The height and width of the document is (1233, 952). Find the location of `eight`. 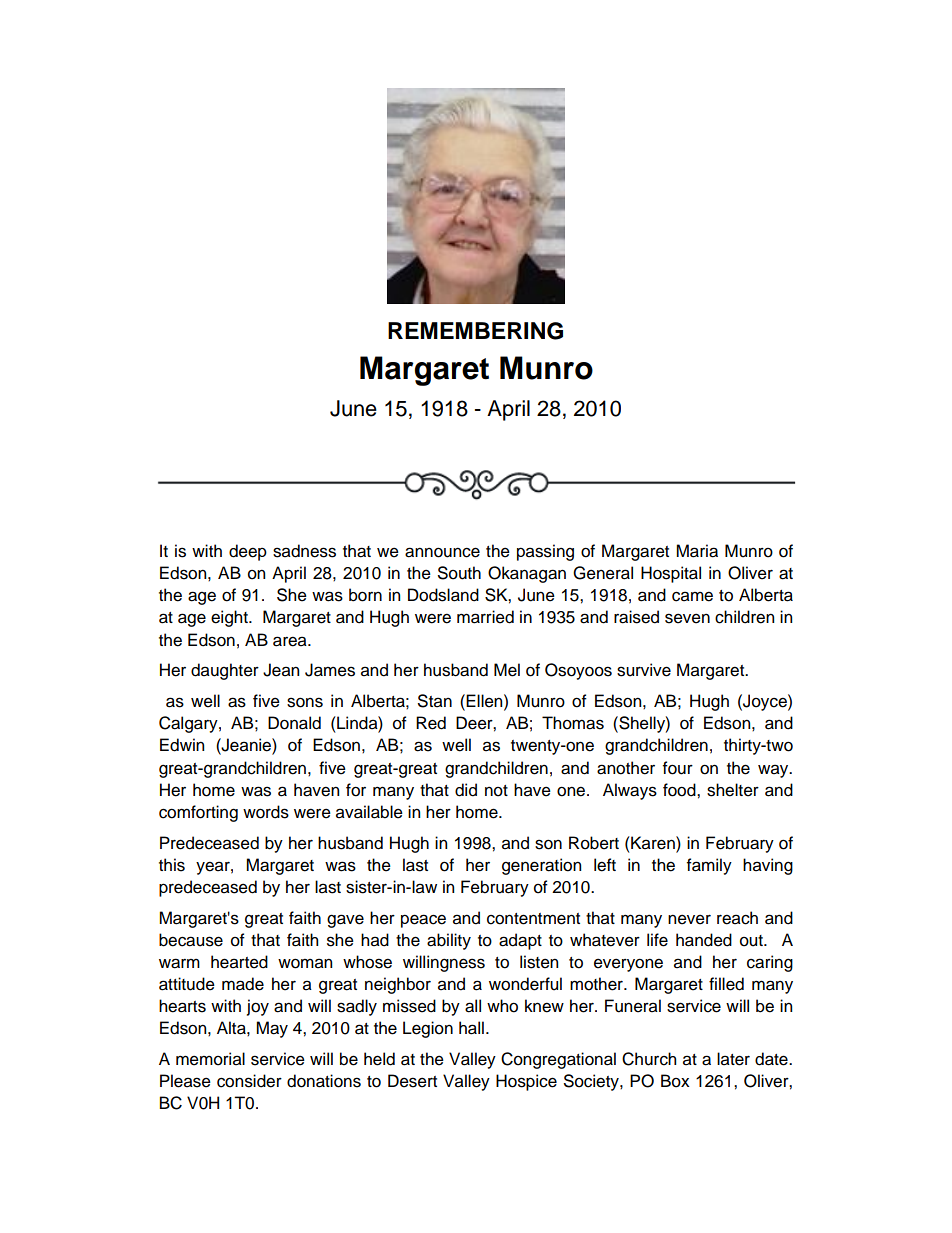

eight is located at coordinates (230, 618).
